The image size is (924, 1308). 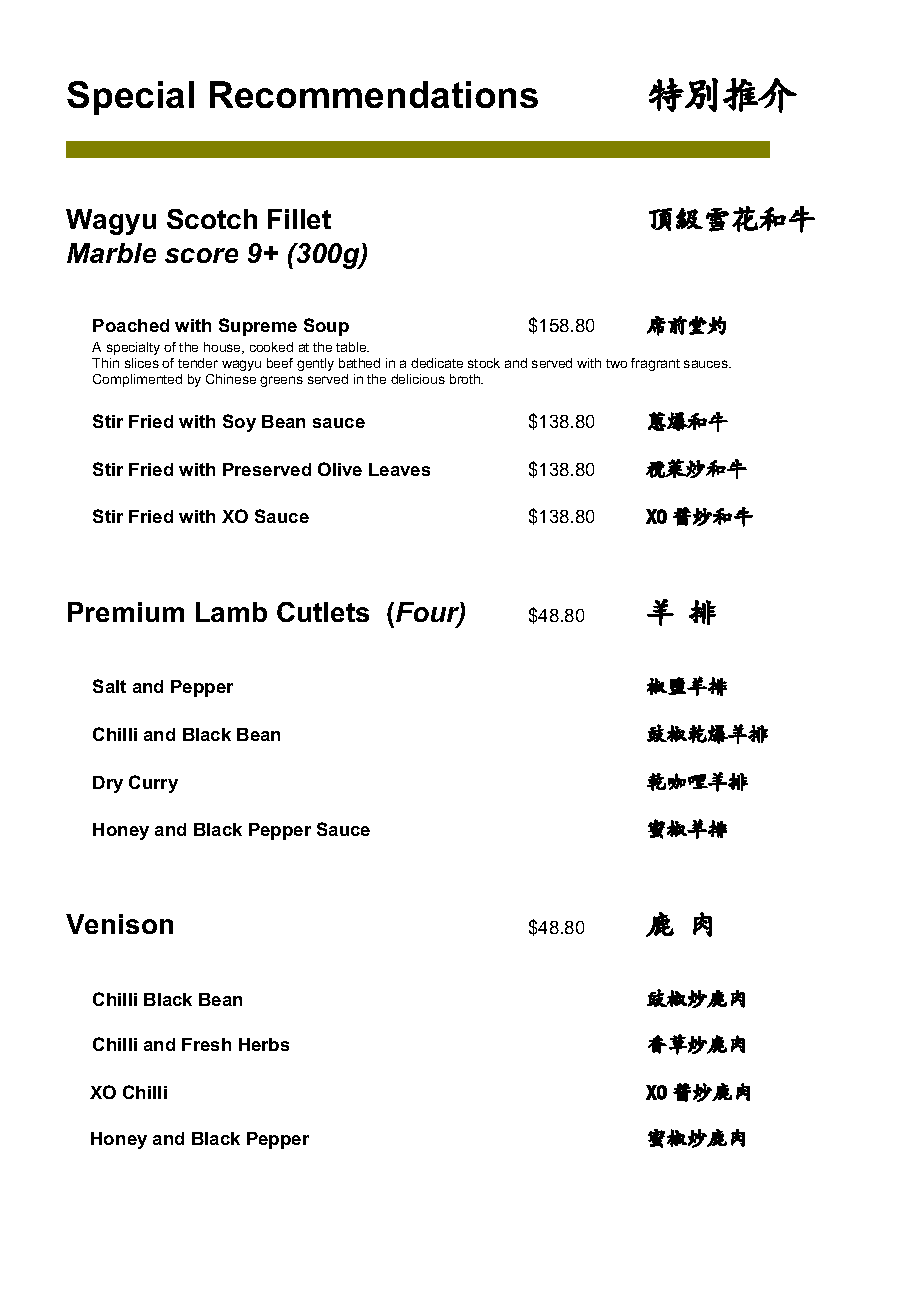 What do you see at coordinates (119, 924) in the screenshot?
I see `Venison` at bounding box center [119, 924].
